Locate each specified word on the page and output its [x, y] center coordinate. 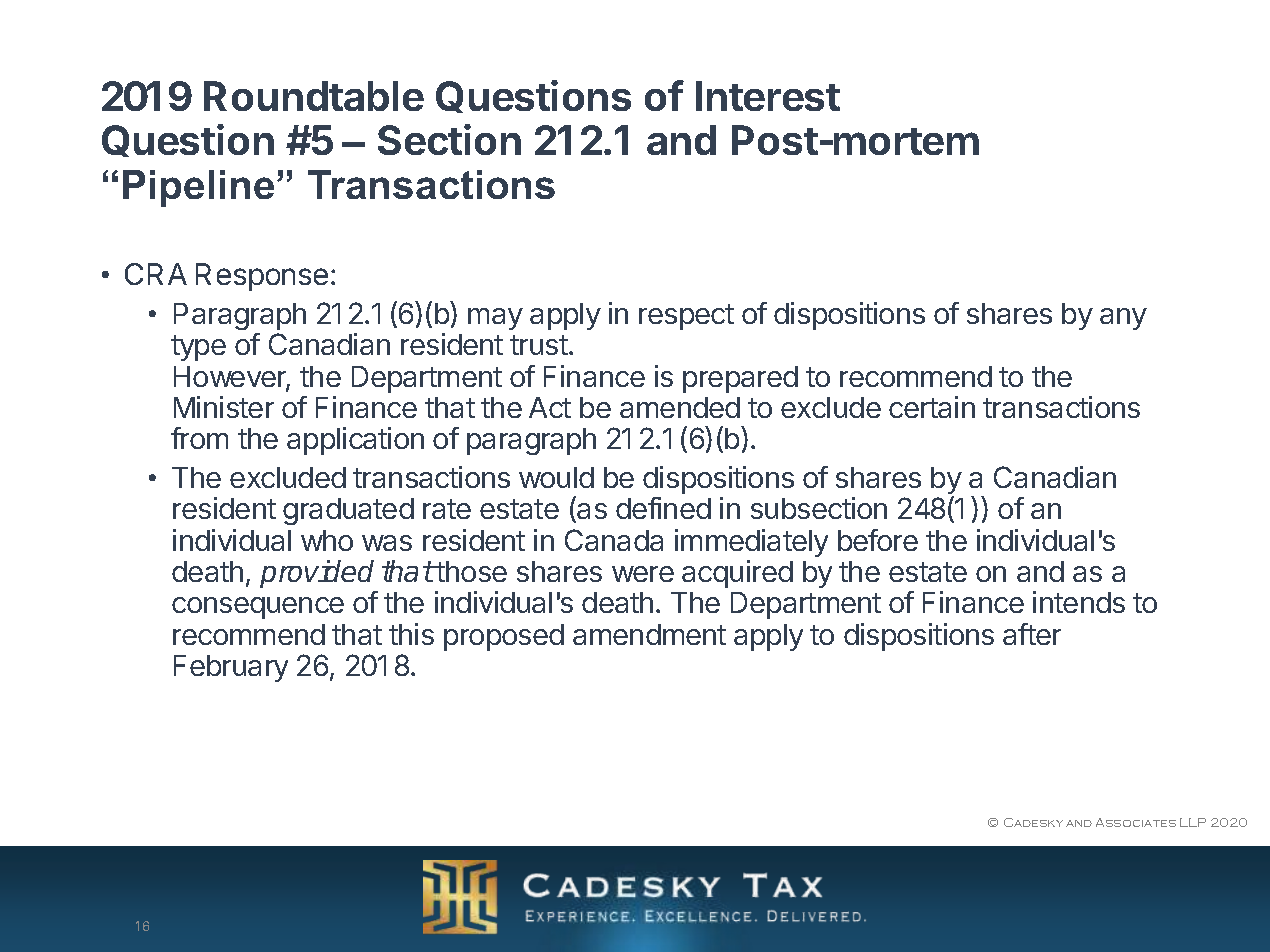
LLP [1193, 822]
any [1123, 319]
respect [686, 317]
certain [932, 407]
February [231, 668]
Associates [1136, 822]
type [198, 348]
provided [317, 574]
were [643, 574]
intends [1079, 602]
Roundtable [314, 96]
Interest [768, 96]
